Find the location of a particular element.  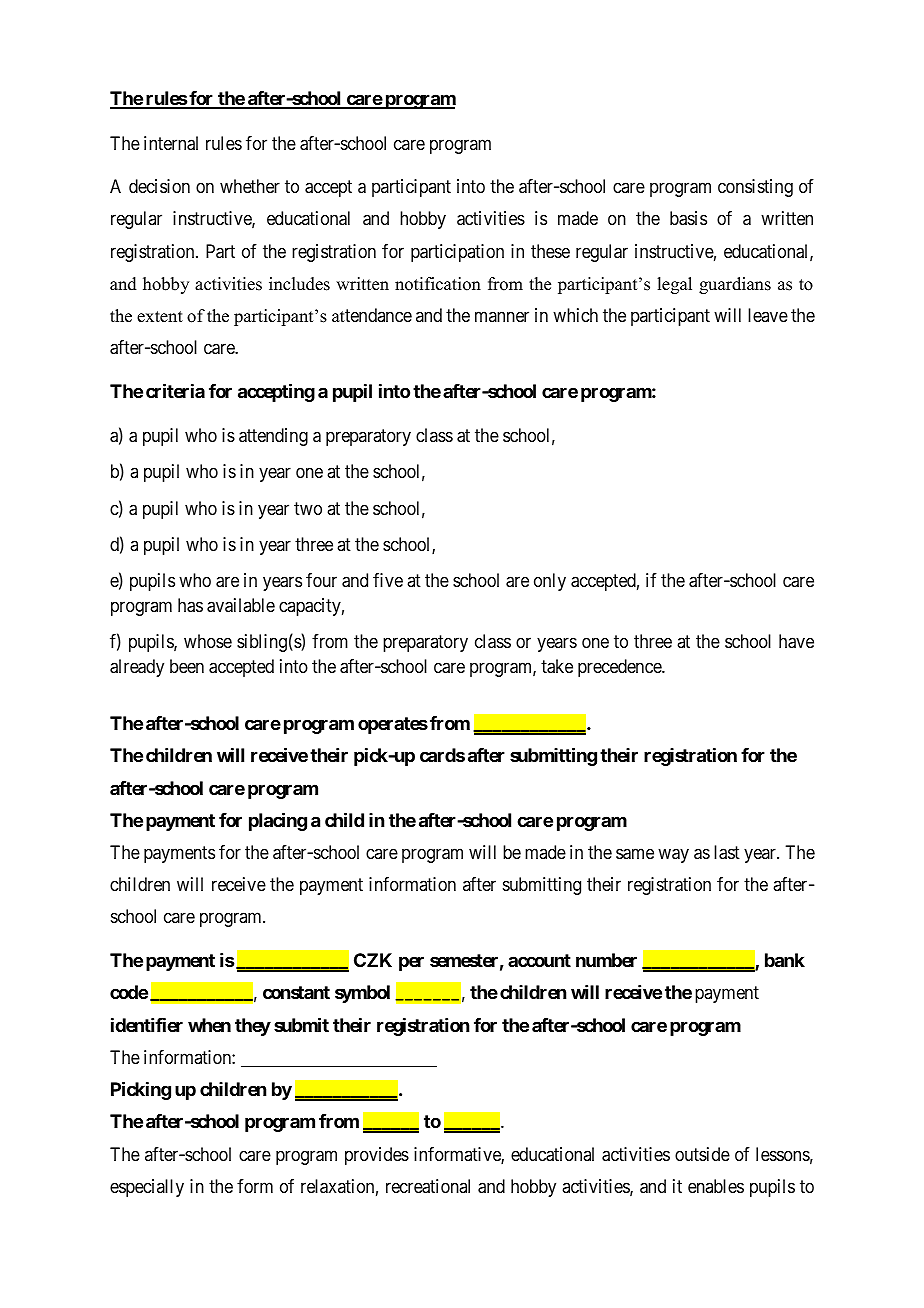

two is located at coordinates (308, 508).
